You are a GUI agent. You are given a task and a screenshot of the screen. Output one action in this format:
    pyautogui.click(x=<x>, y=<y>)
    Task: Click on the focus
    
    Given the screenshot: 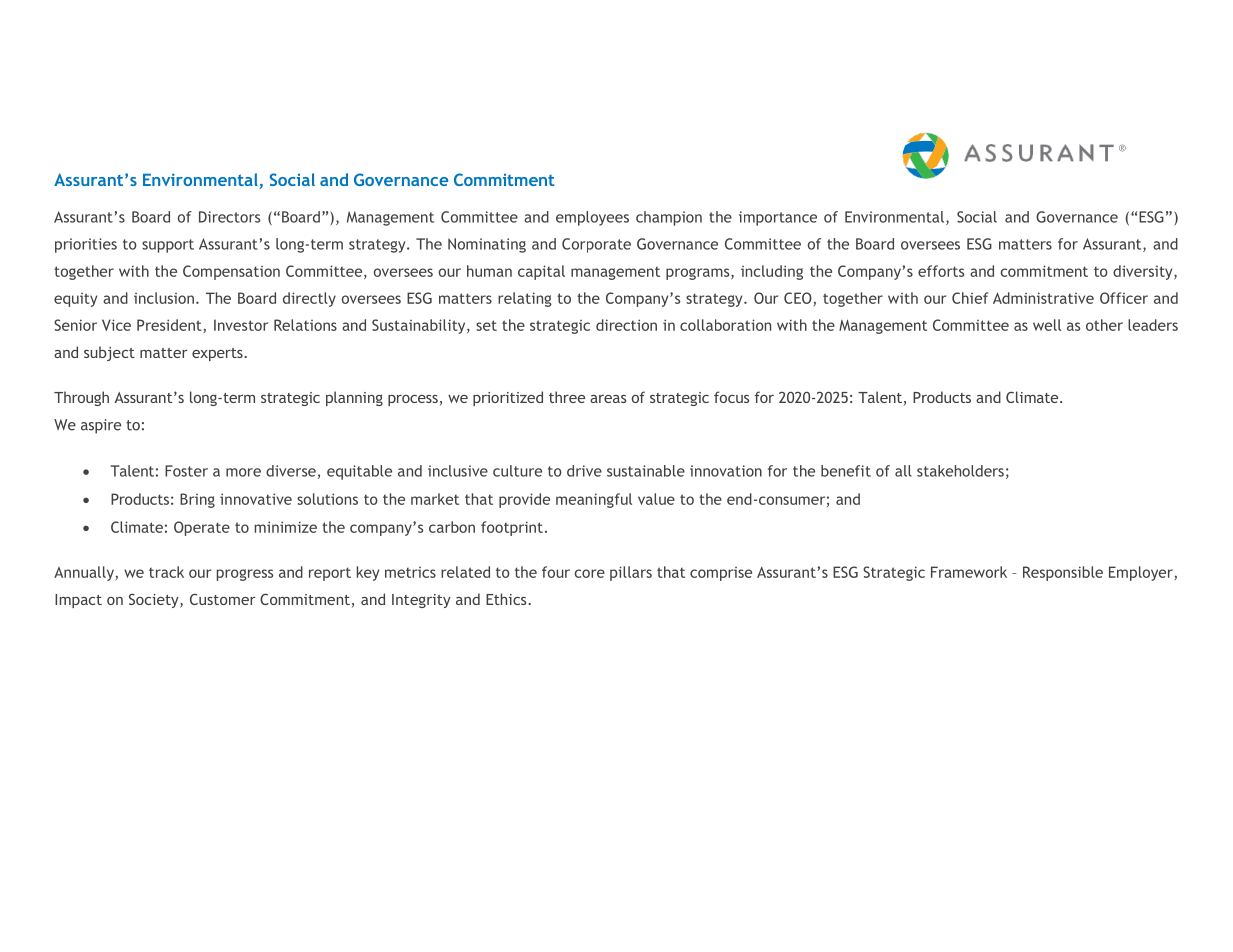 What is the action you would take?
    pyautogui.click(x=731, y=397)
